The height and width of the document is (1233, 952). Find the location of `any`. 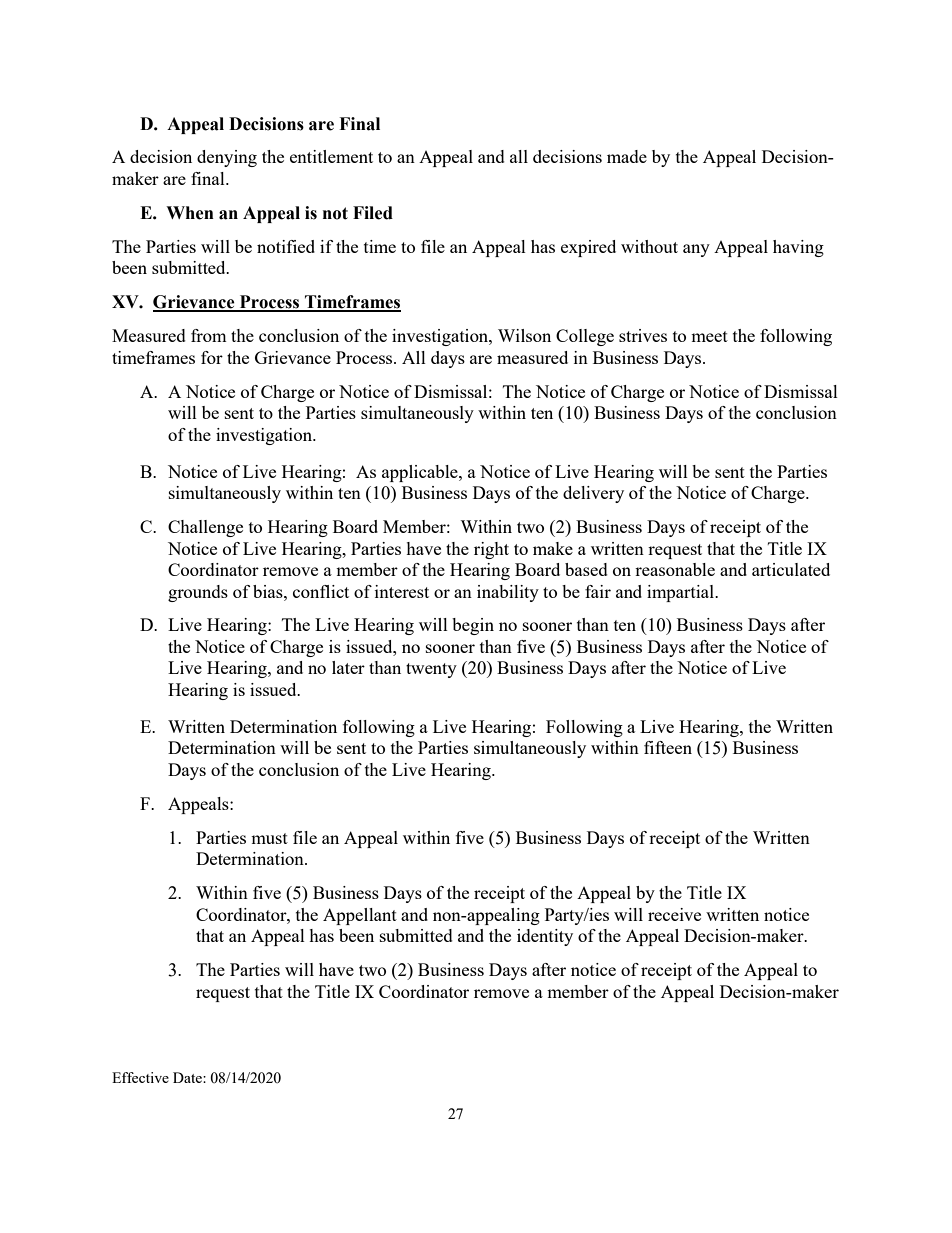

any is located at coordinates (696, 250).
